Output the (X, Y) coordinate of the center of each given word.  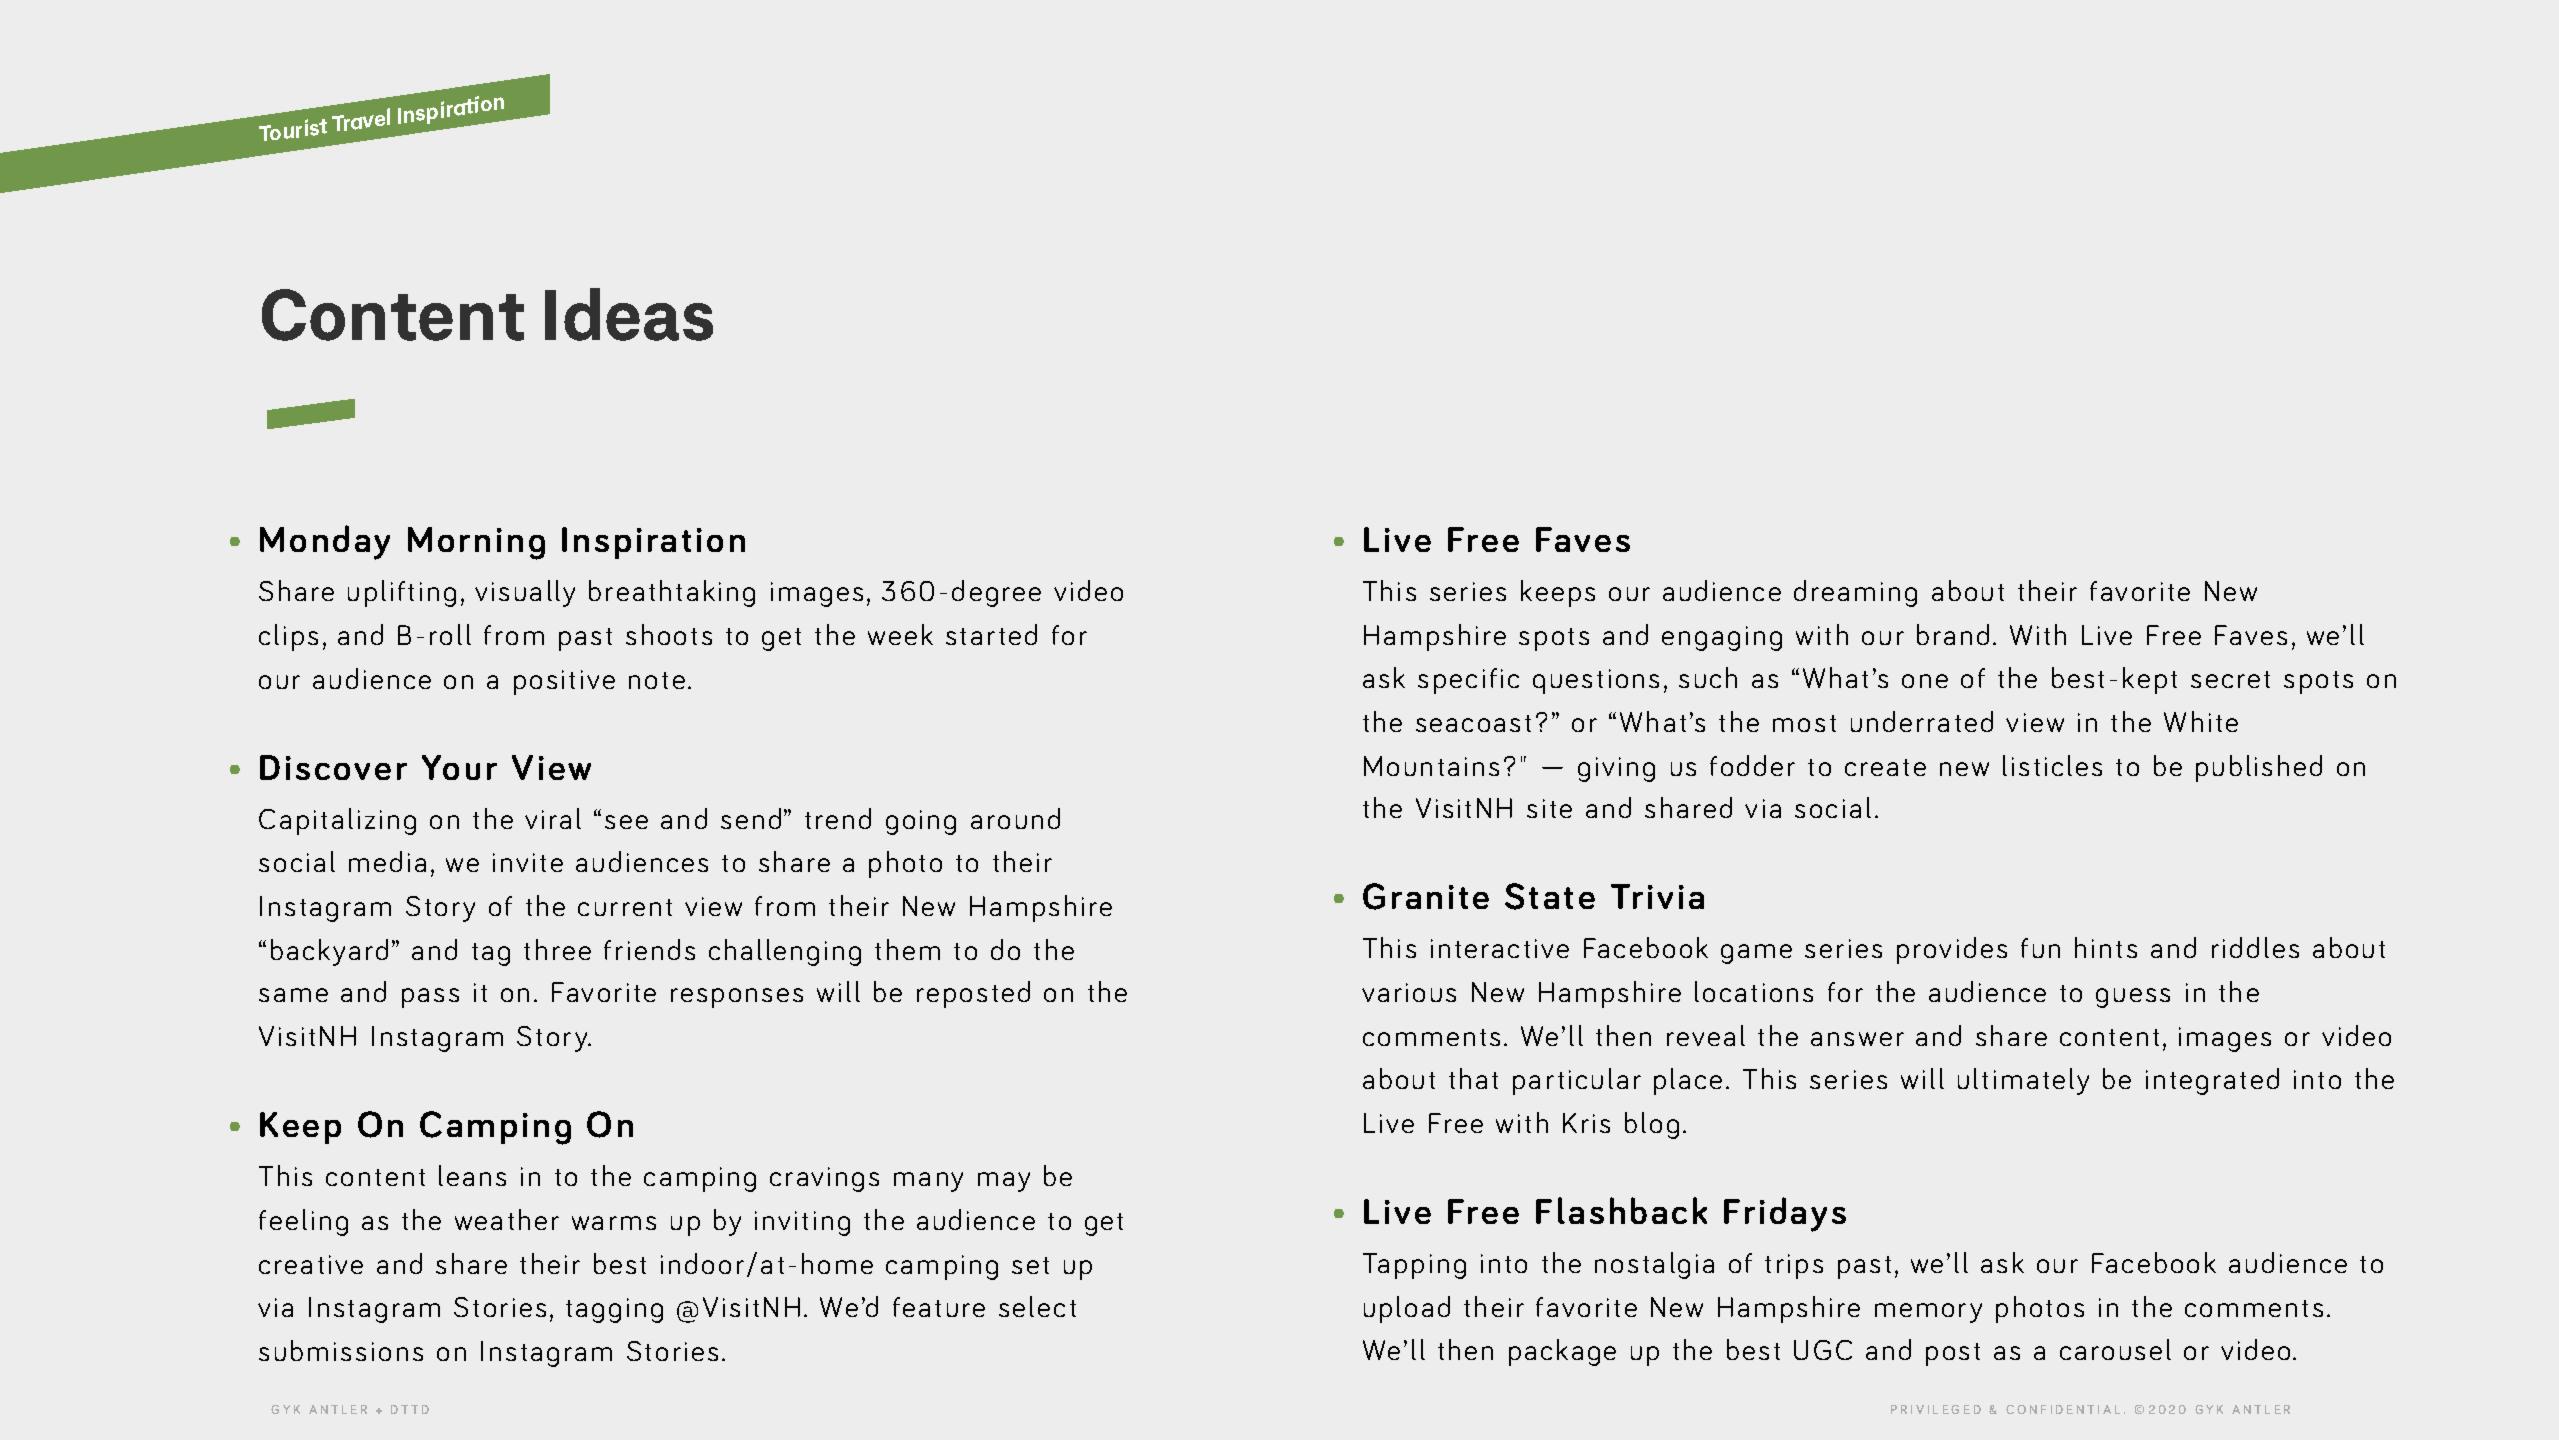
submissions (341, 1350)
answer (1857, 1039)
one (1925, 681)
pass (430, 998)
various (1409, 992)
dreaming (1855, 593)
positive (564, 682)
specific (1468, 681)
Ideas (629, 314)
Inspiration (653, 543)
